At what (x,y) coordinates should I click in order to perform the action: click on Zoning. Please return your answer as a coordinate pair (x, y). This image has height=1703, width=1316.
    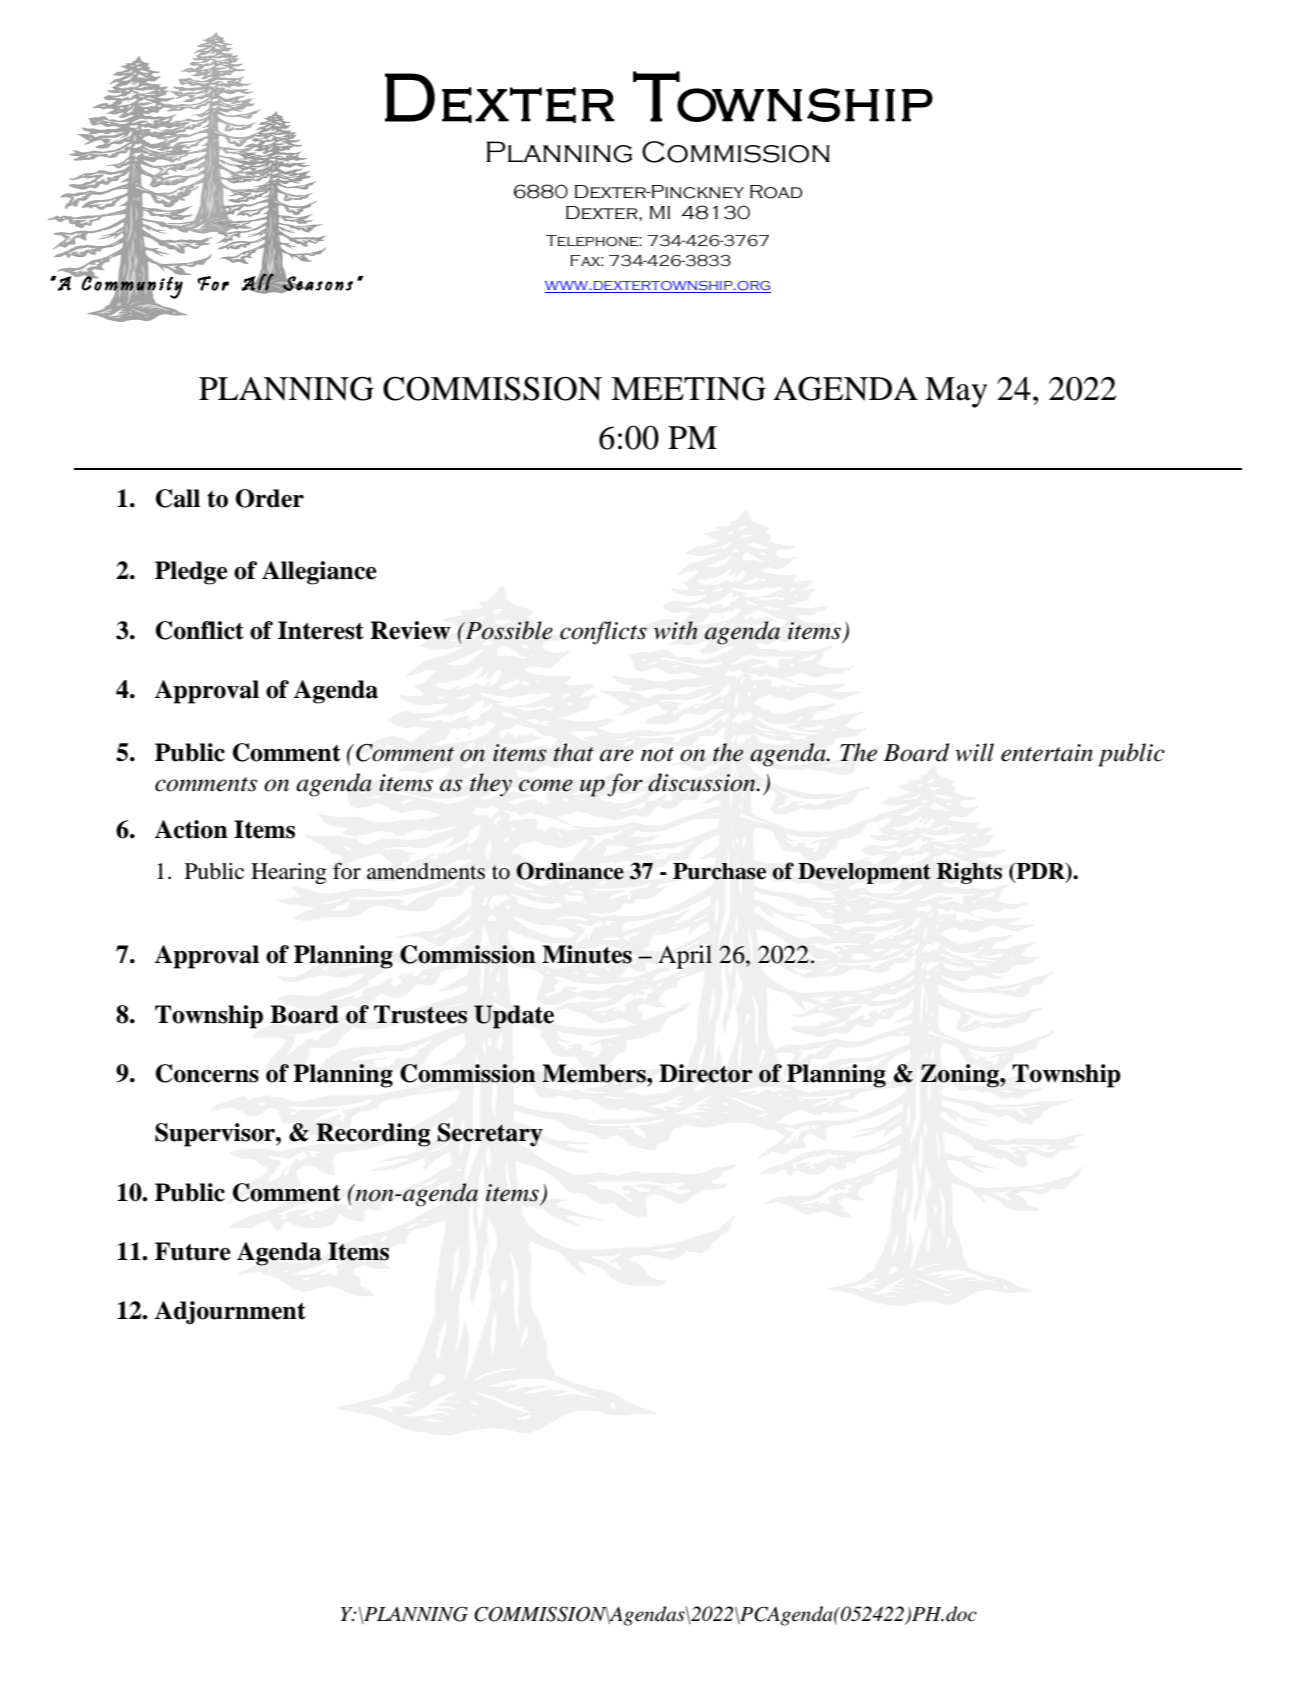
    Looking at the image, I should click on (961, 1076).
